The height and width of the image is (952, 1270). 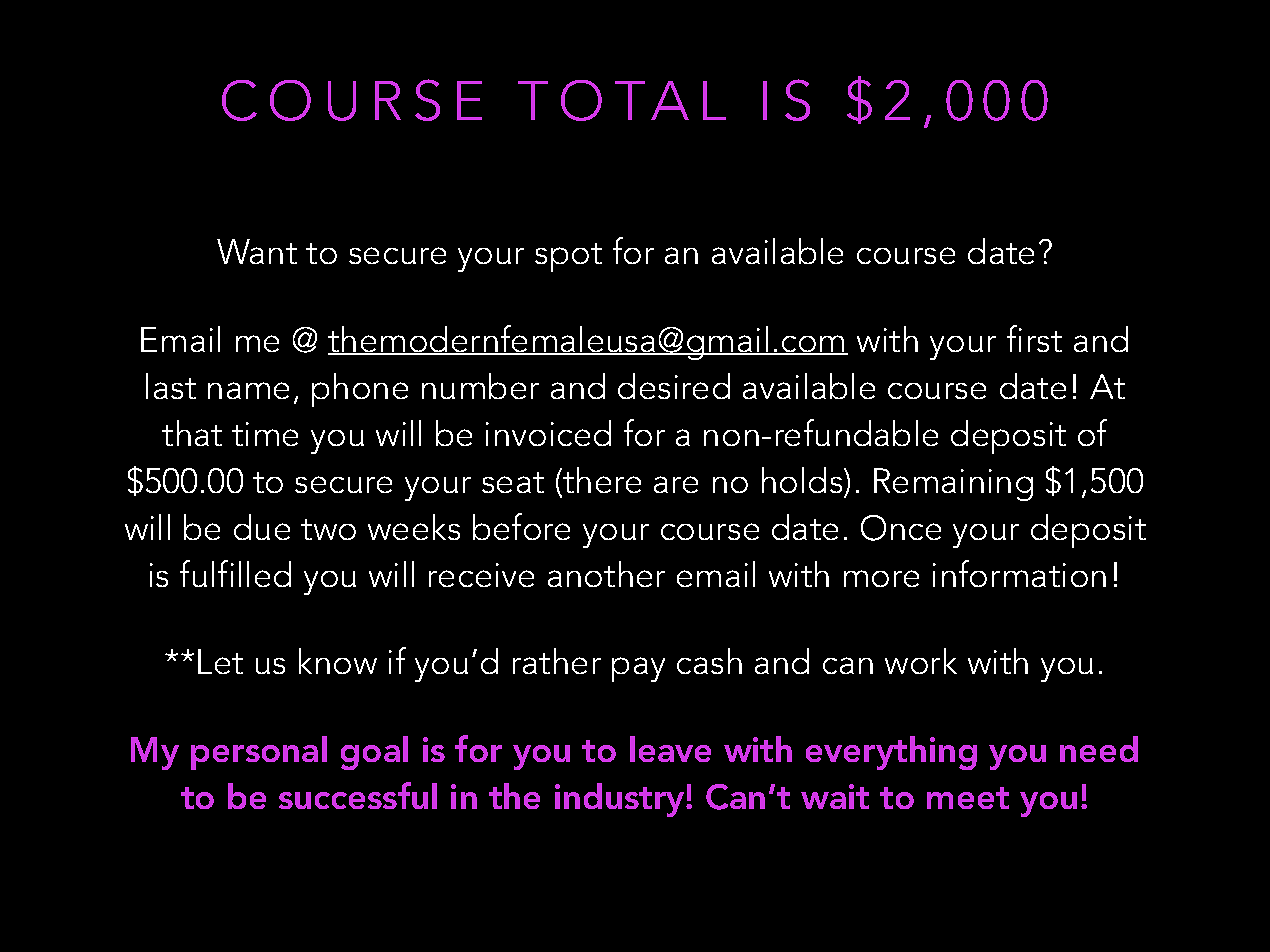 What do you see at coordinates (262, 527) in the image?
I see `due` at bounding box center [262, 527].
